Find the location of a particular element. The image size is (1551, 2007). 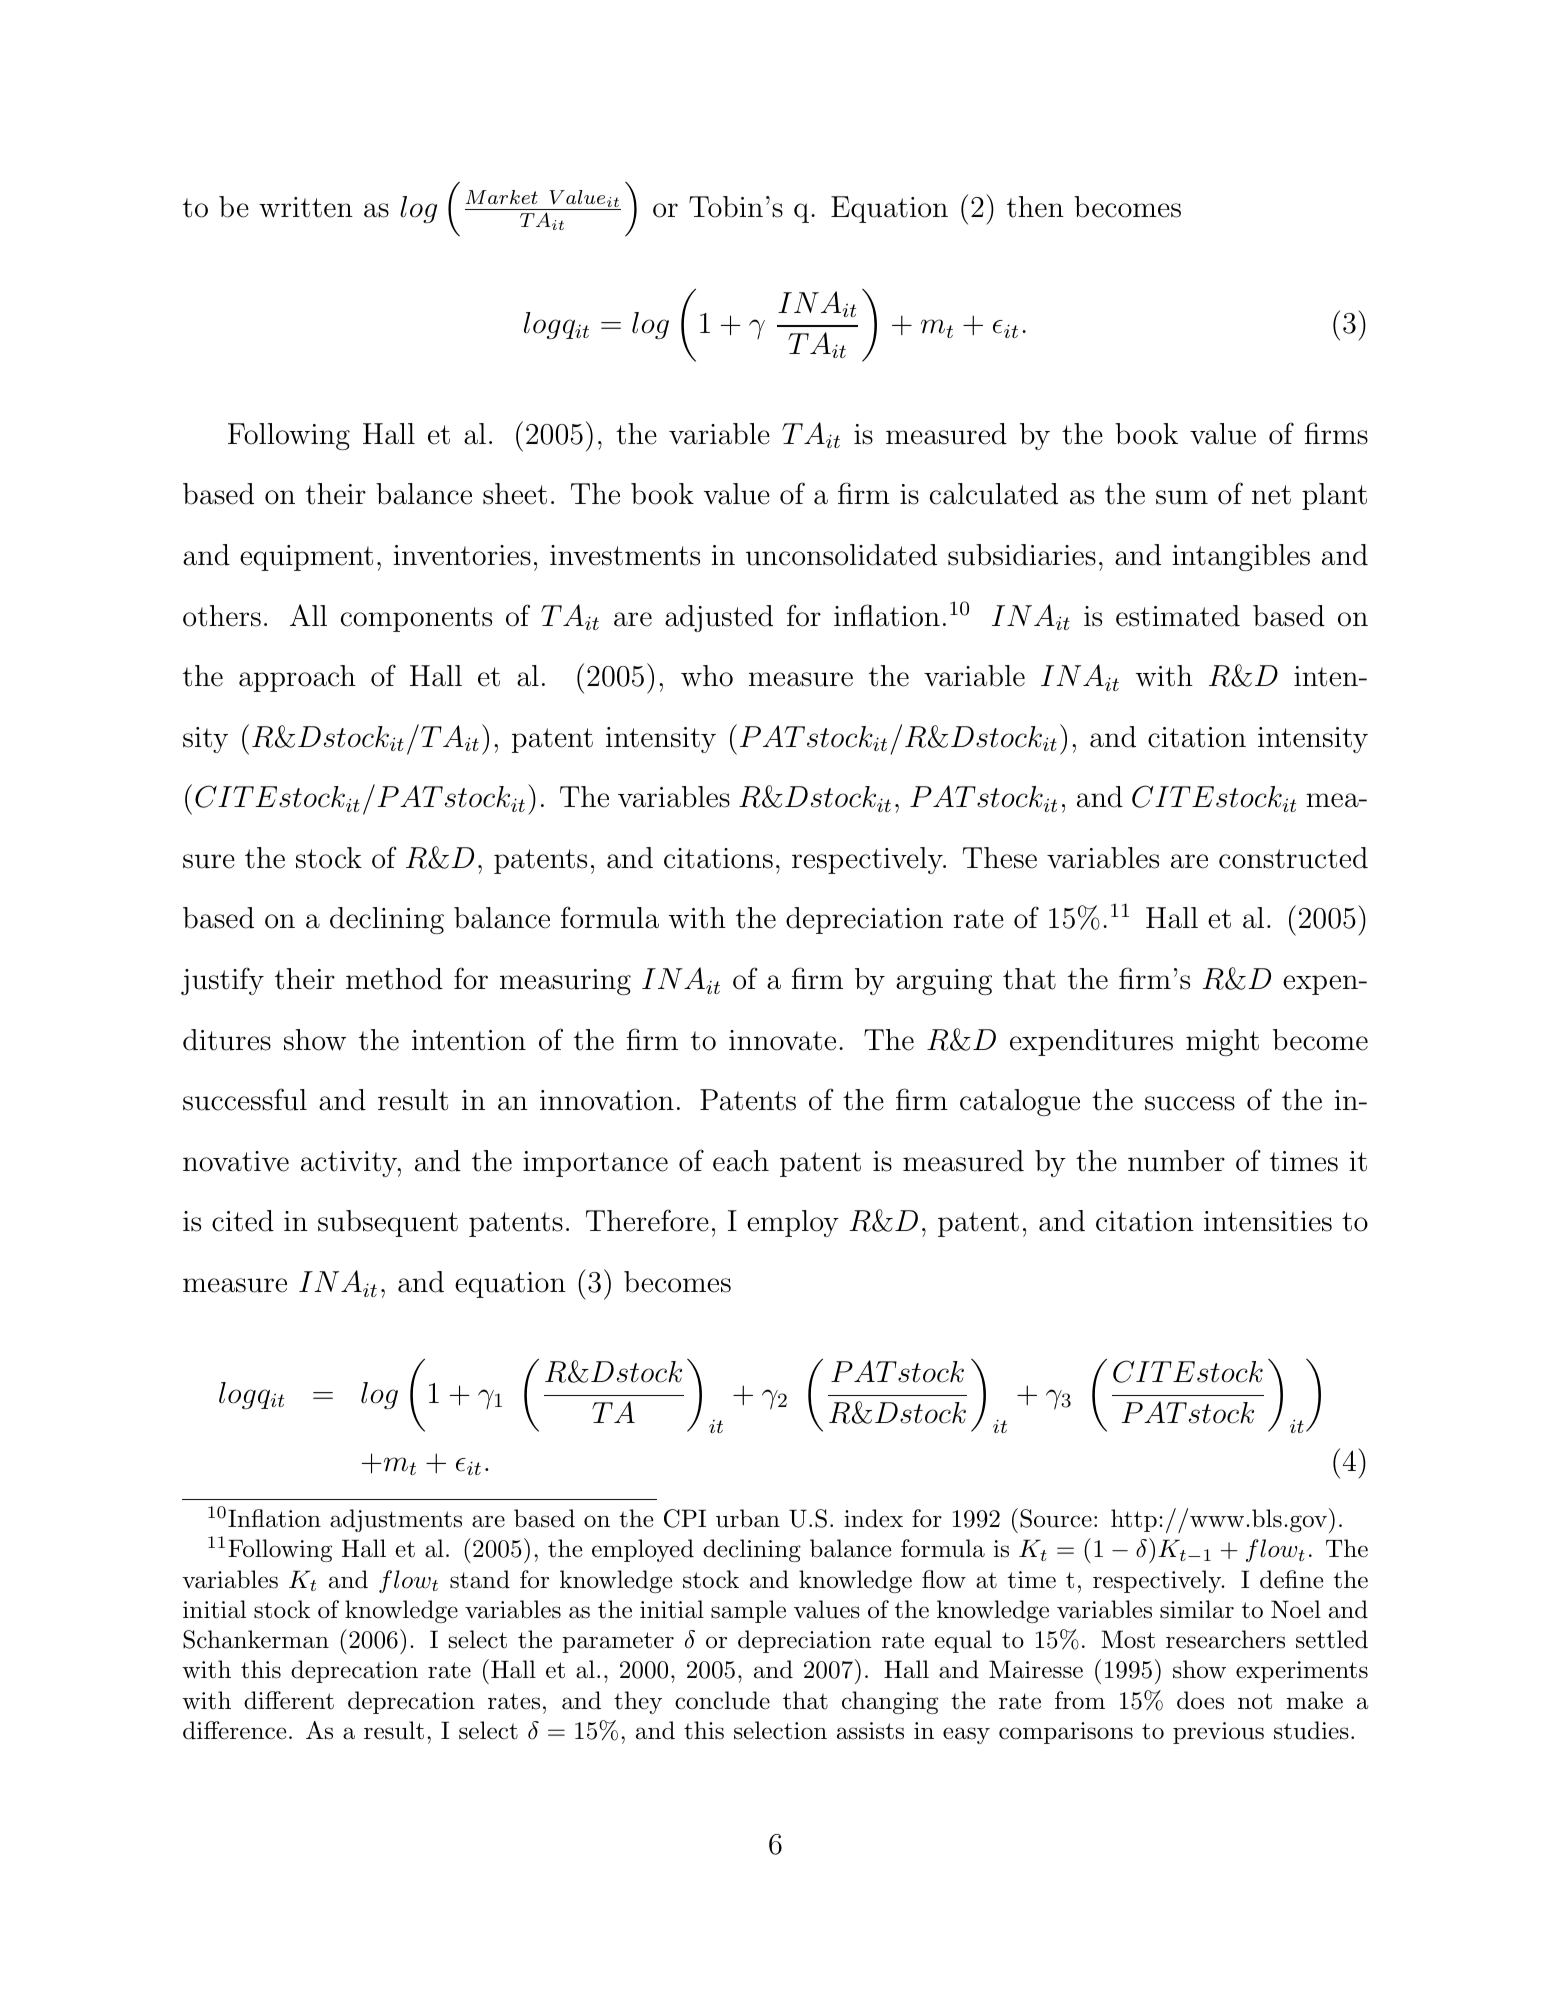

innovate is located at coordinates (782, 1040).
